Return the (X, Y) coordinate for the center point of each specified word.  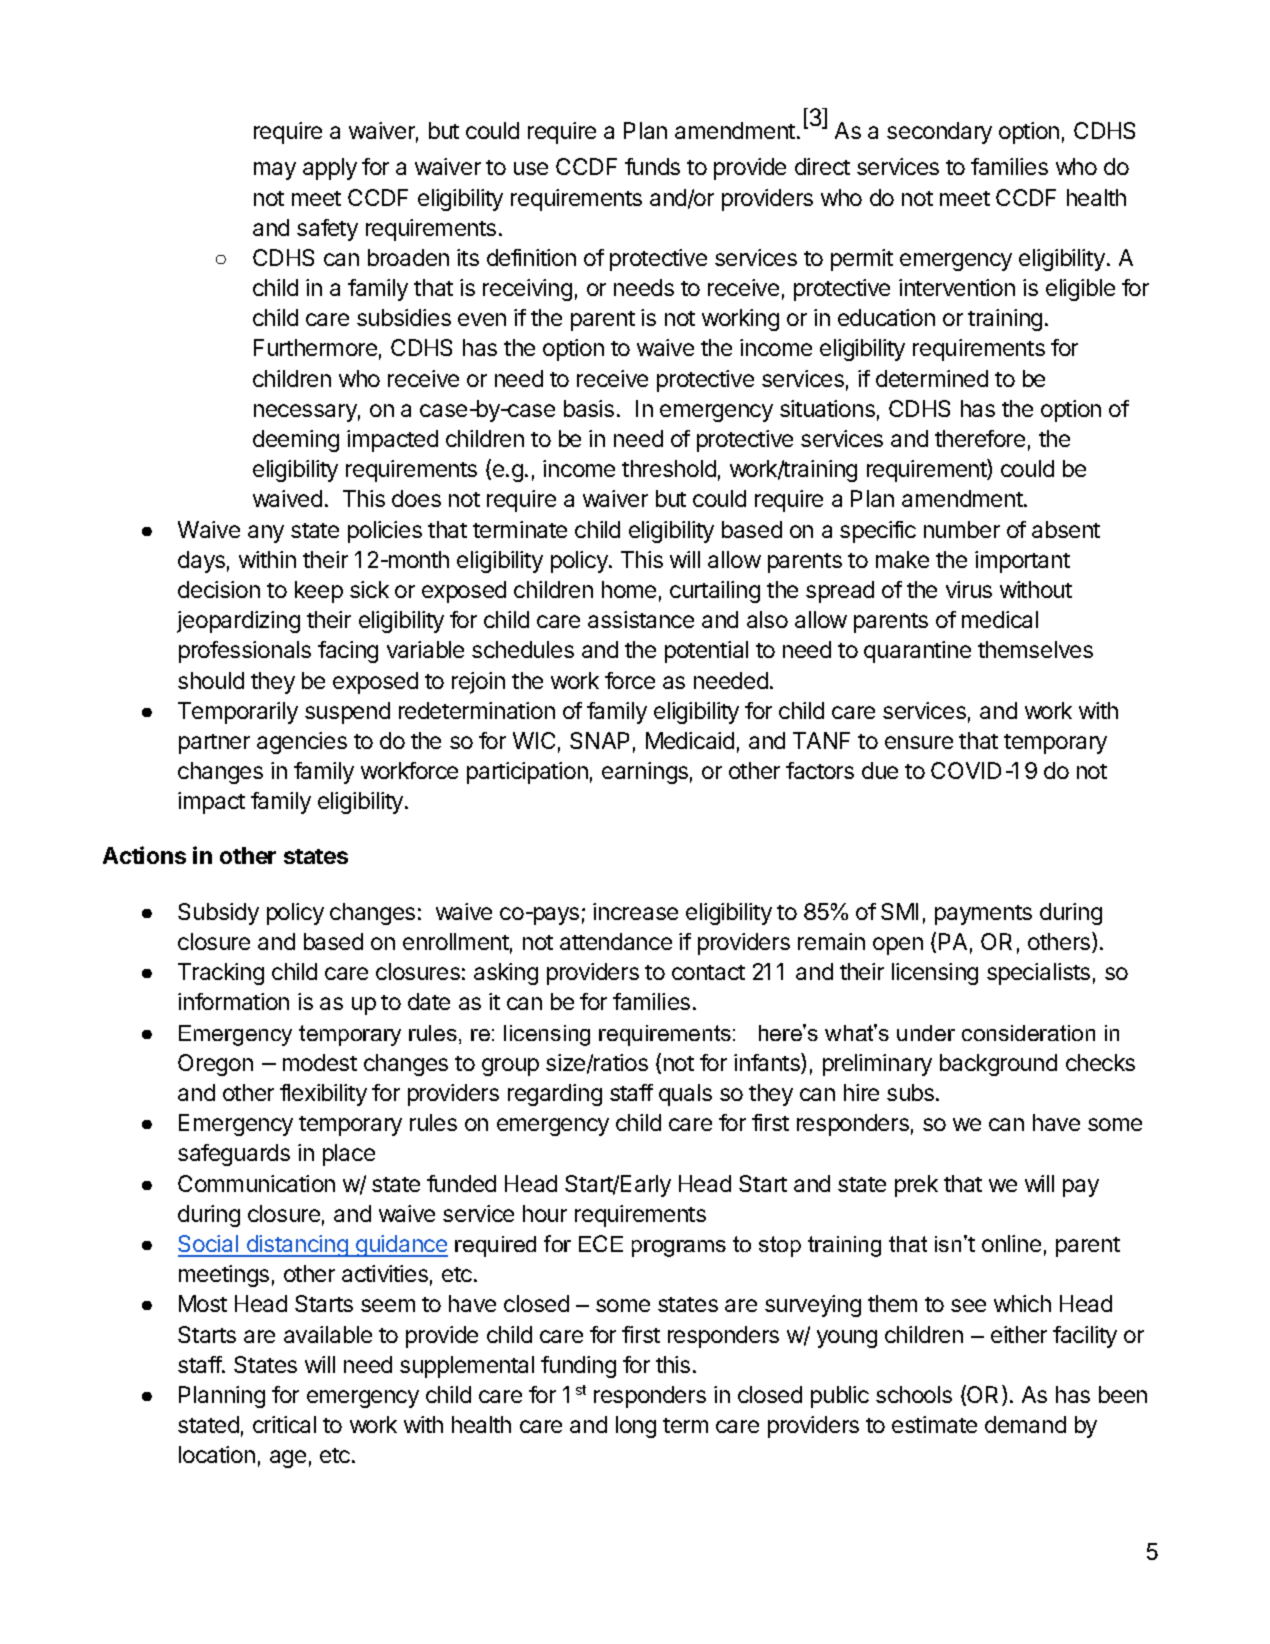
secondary (939, 133)
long (636, 1427)
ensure (919, 742)
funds (652, 166)
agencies (302, 743)
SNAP (599, 740)
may (275, 171)
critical (284, 1424)
